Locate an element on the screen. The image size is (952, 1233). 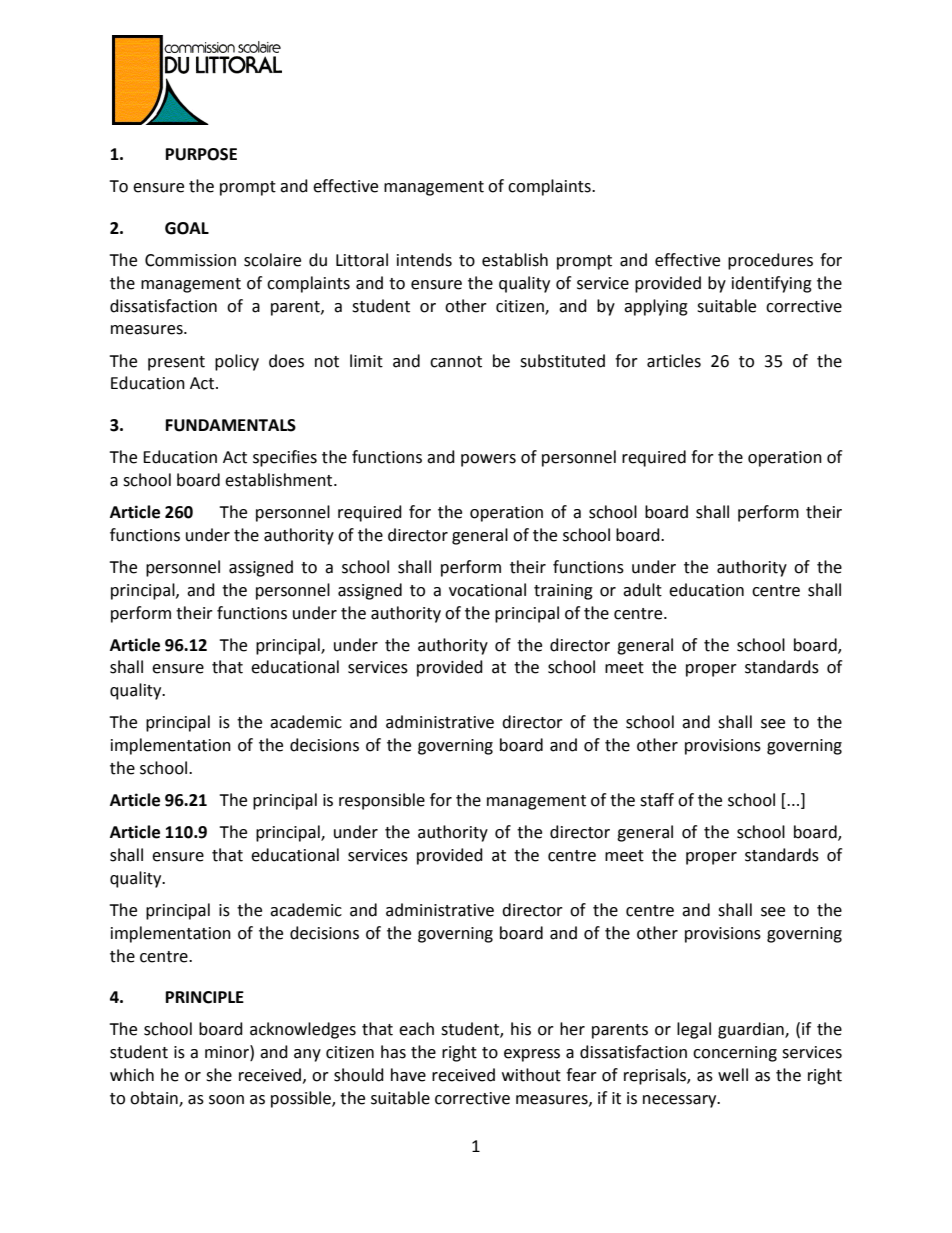
adult is located at coordinates (642, 590).
